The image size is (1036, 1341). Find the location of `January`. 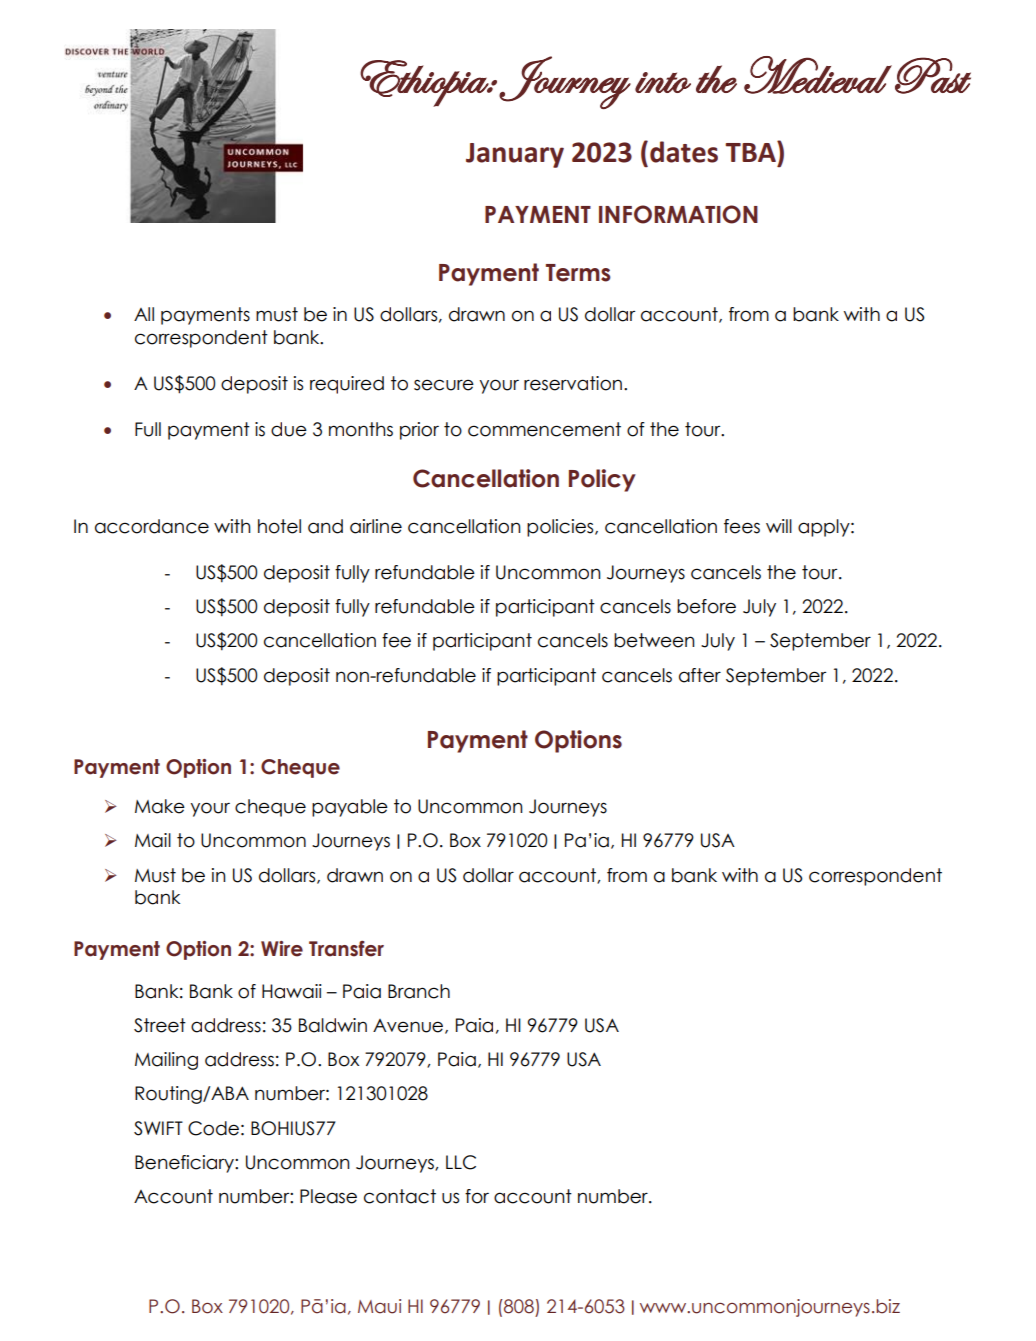

January is located at coordinates (515, 155).
